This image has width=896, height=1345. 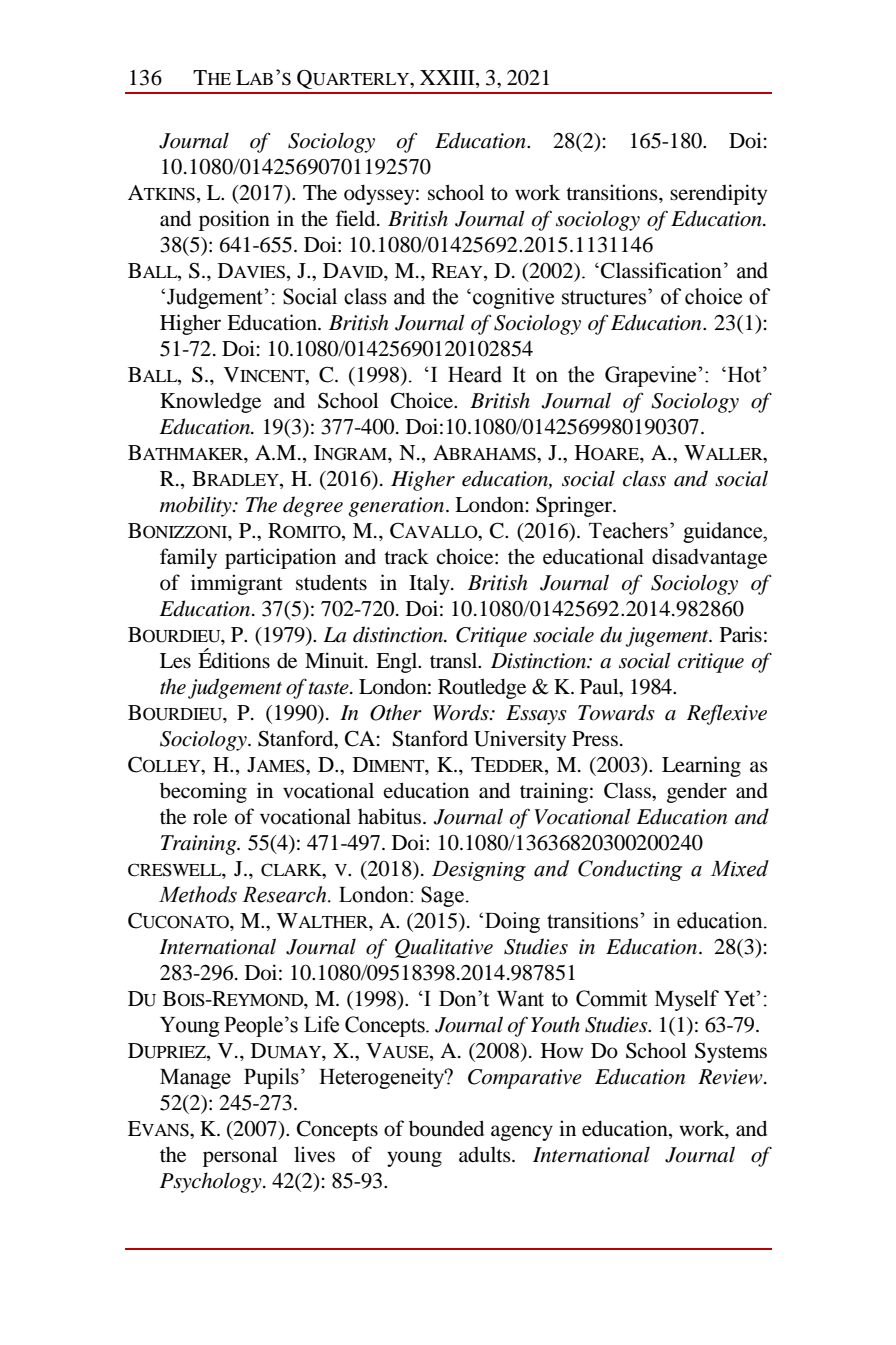 I want to click on bounded, so click(x=446, y=1128).
